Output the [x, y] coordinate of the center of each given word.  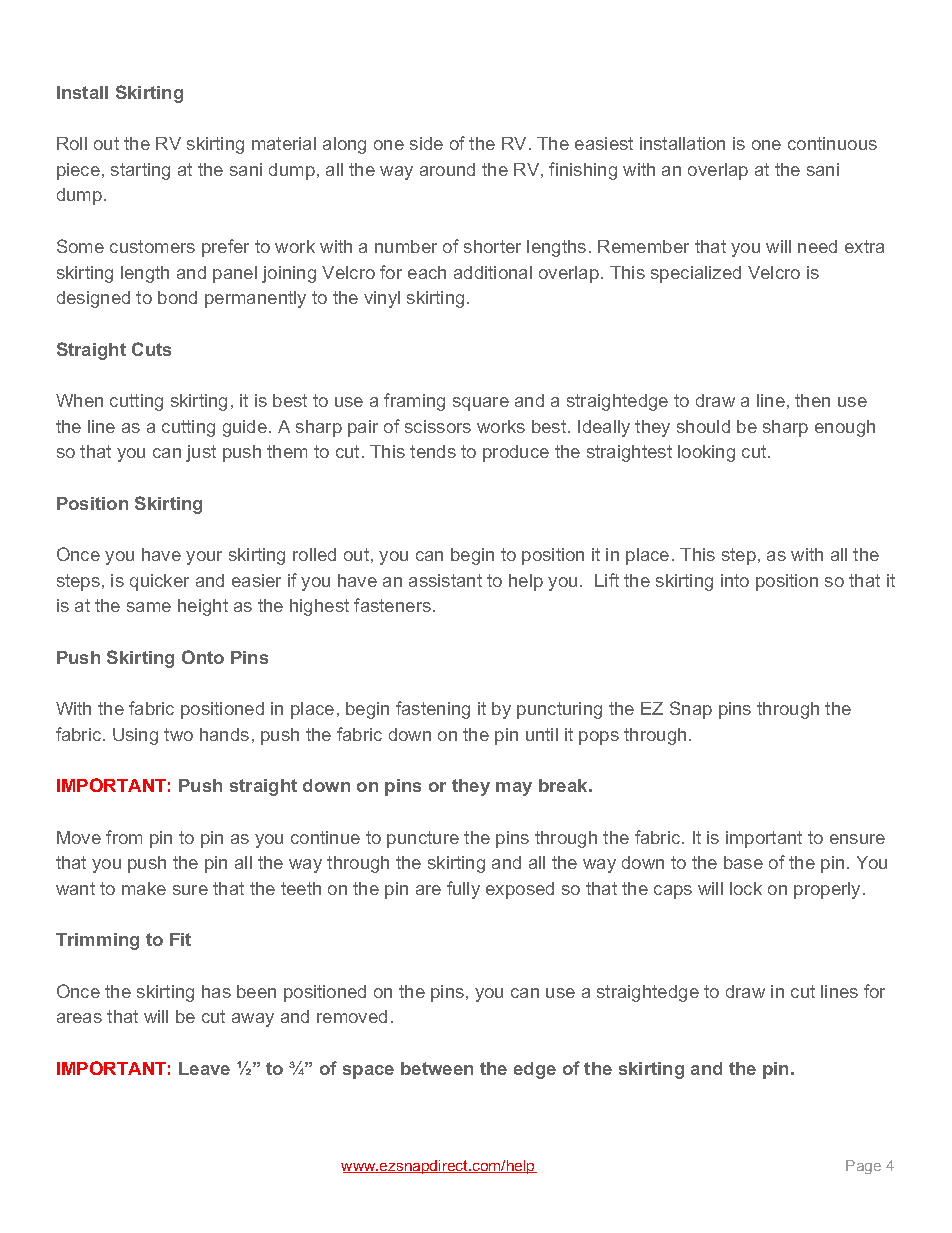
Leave [204, 1068]
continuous [832, 143]
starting [140, 171]
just [201, 453]
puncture [423, 839]
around [447, 169]
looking [706, 453]
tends [433, 451]
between [437, 1068]
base [743, 862]
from [124, 837]
